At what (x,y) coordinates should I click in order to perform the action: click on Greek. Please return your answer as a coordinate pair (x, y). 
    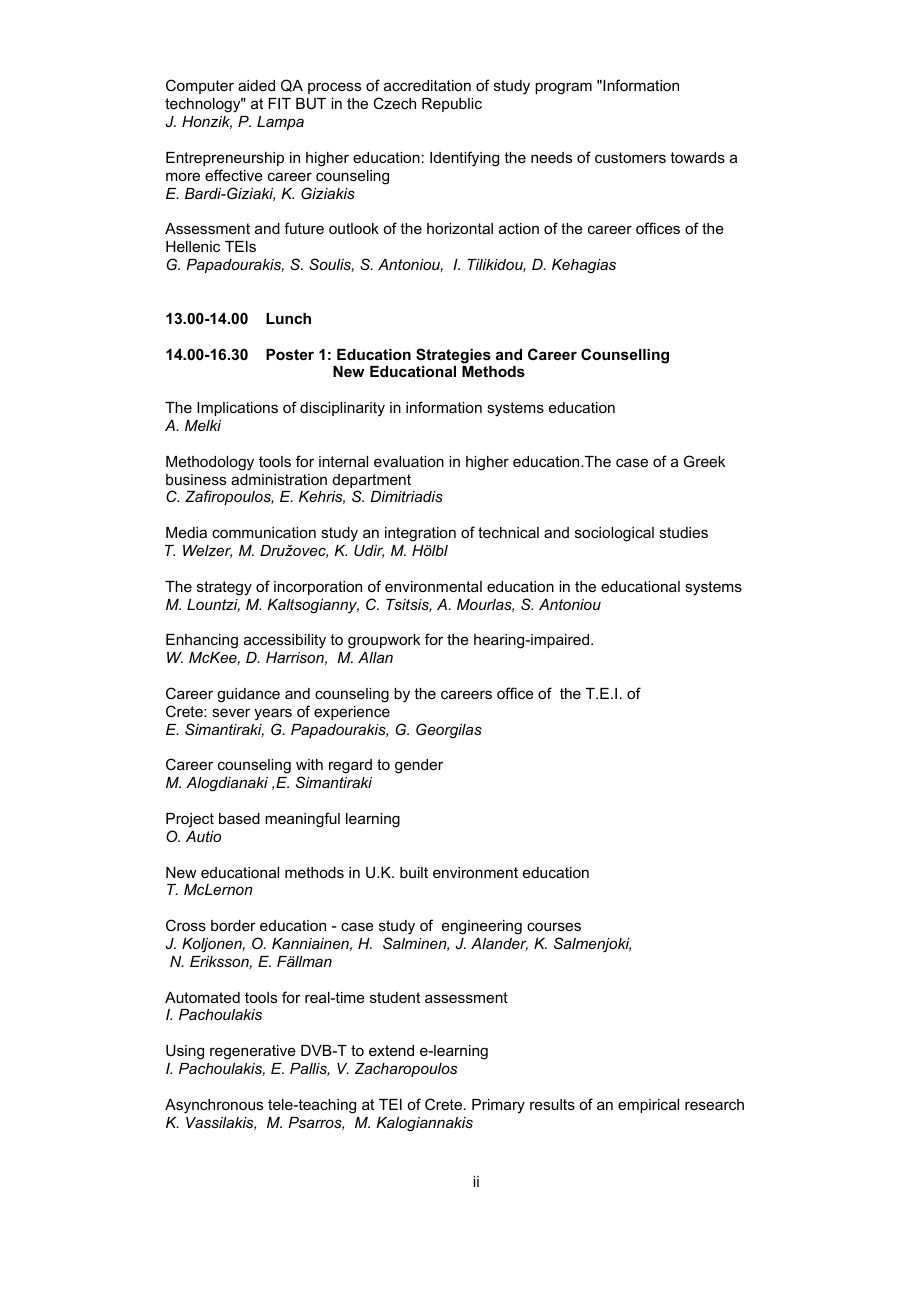
    Looking at the image, I should click on (704, 461).
